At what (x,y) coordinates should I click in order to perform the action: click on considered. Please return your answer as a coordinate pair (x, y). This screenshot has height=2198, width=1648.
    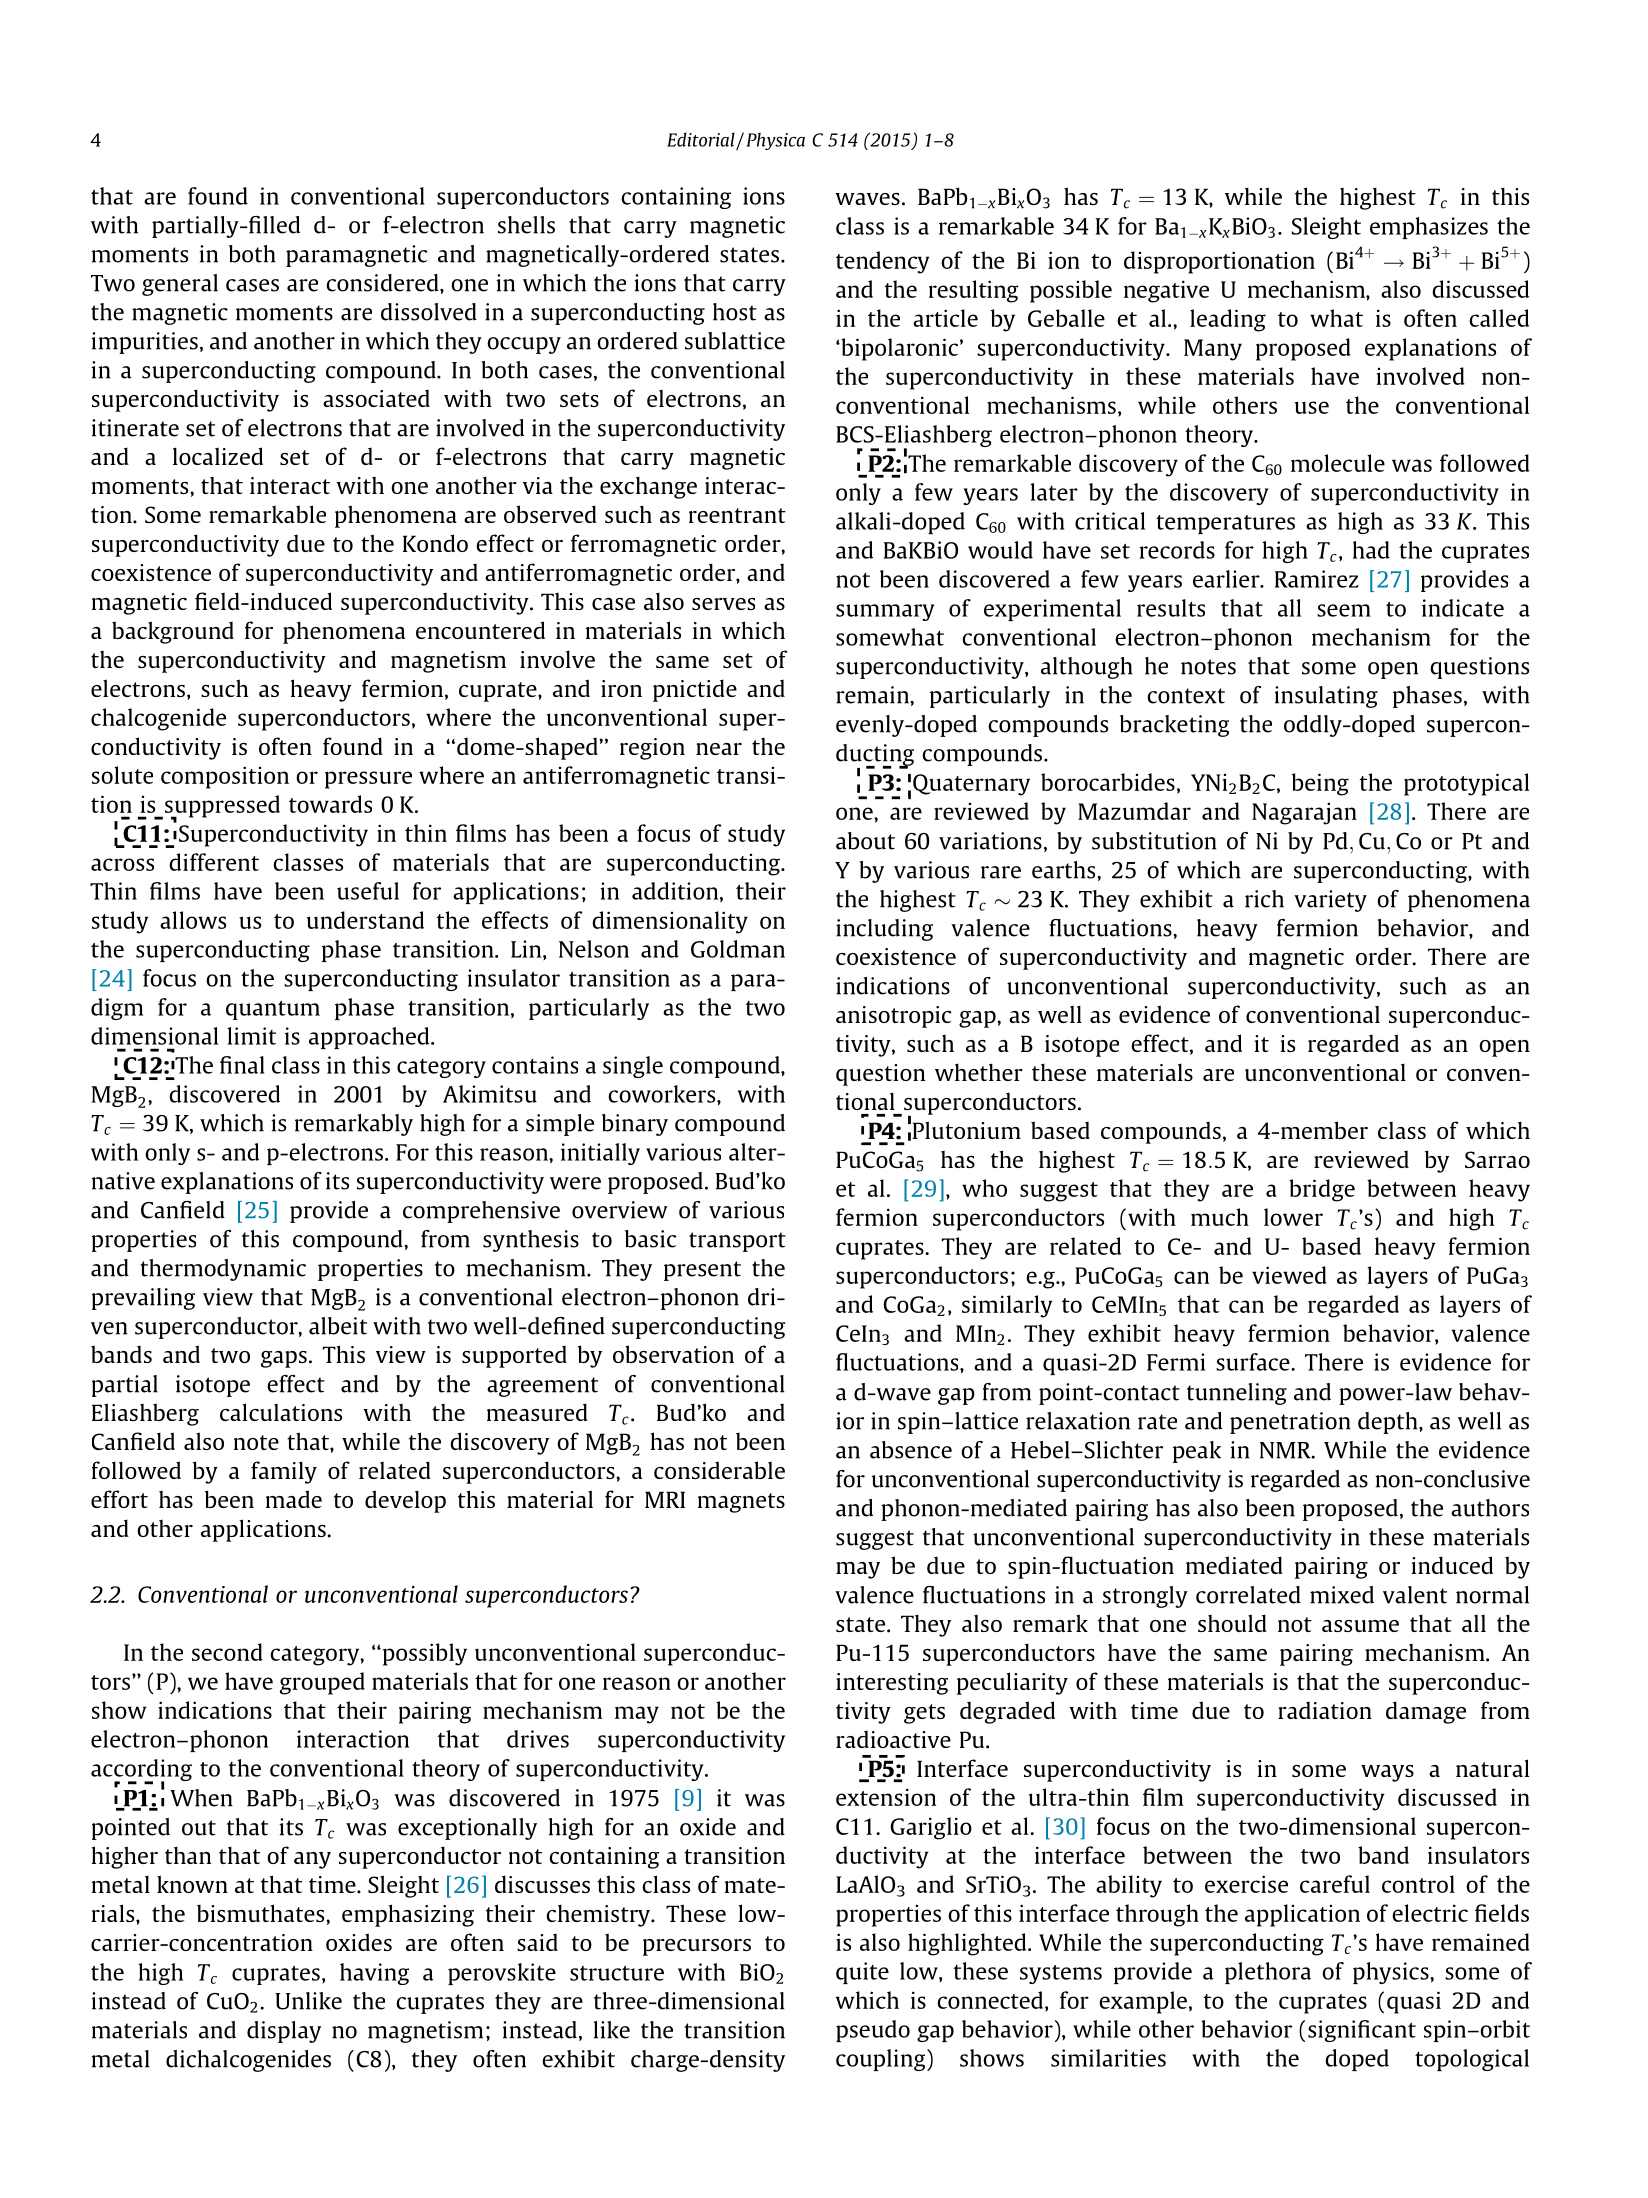
    Looking at the image, I should click on (383, 283).
